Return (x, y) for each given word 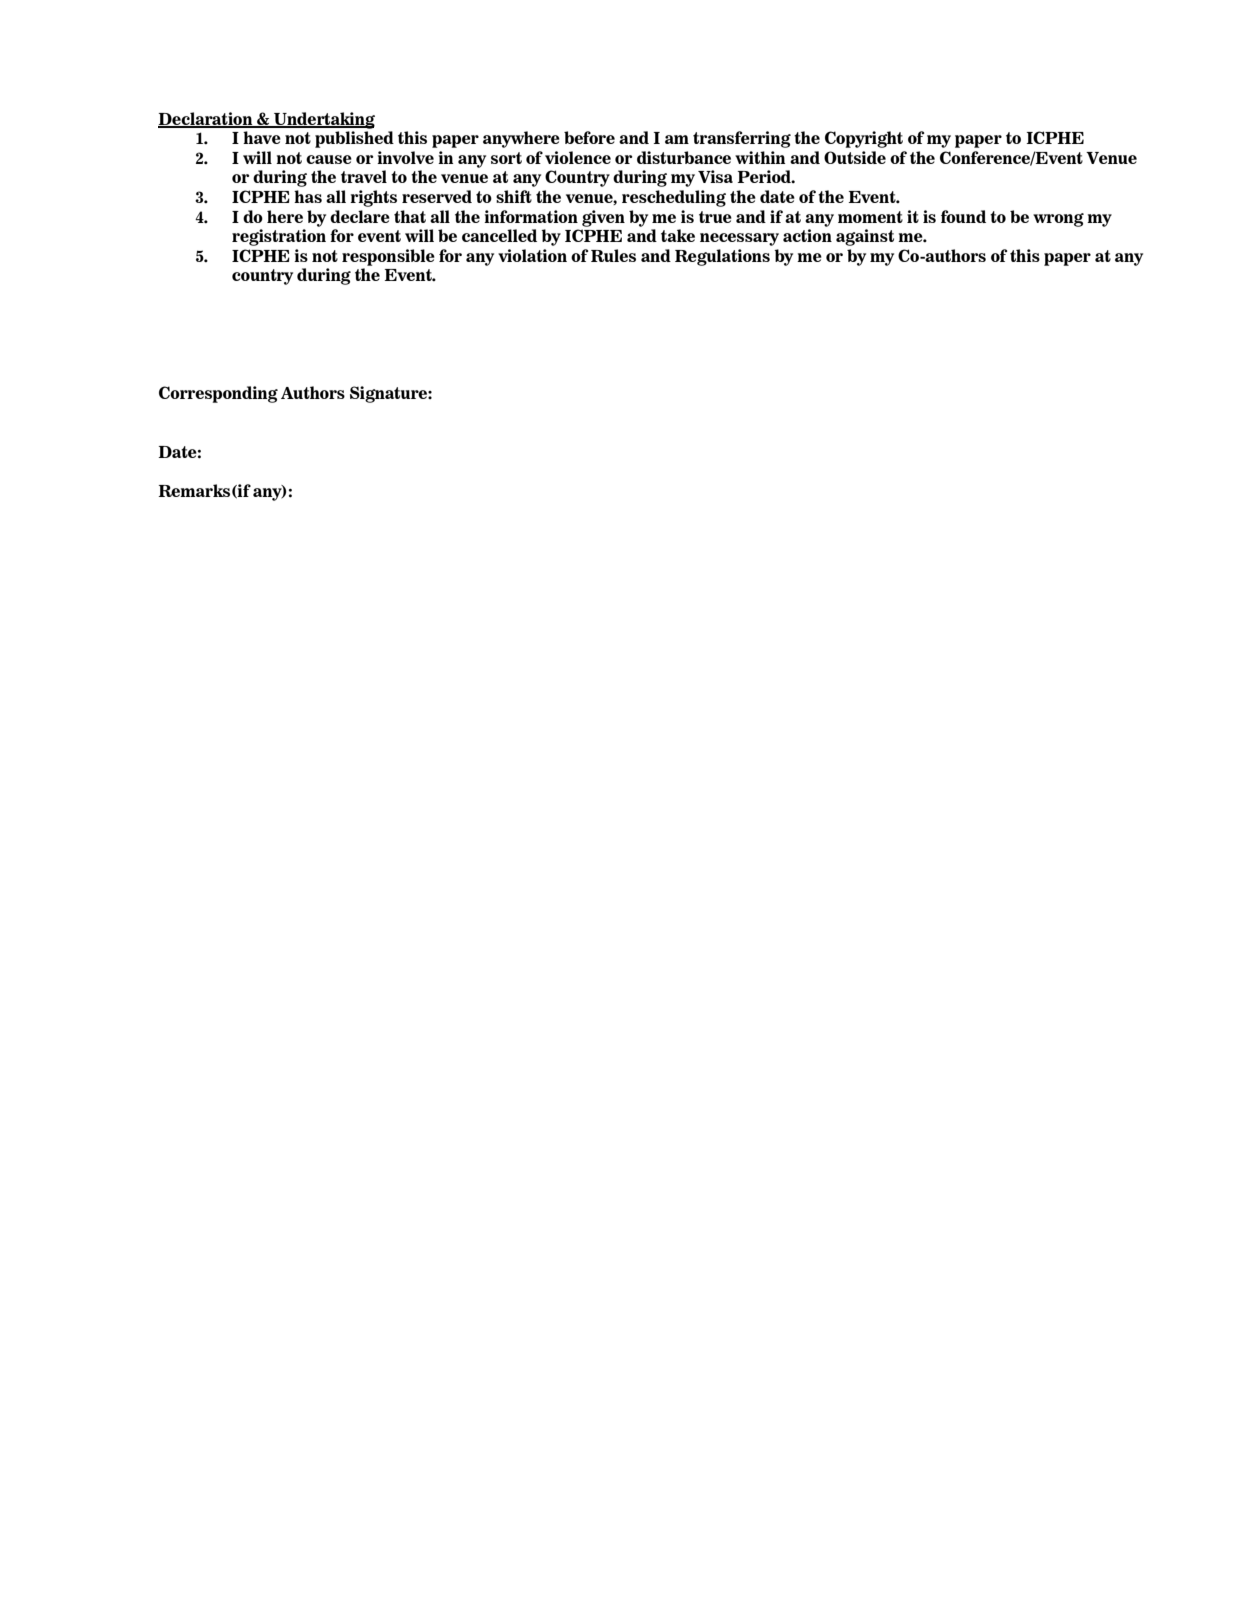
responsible (388, 257)
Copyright (864, 139)
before (589, 137)
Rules (613, 255)
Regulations (722, 257)
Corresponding (218, 394)
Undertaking (323, 120)
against (865, 237)
